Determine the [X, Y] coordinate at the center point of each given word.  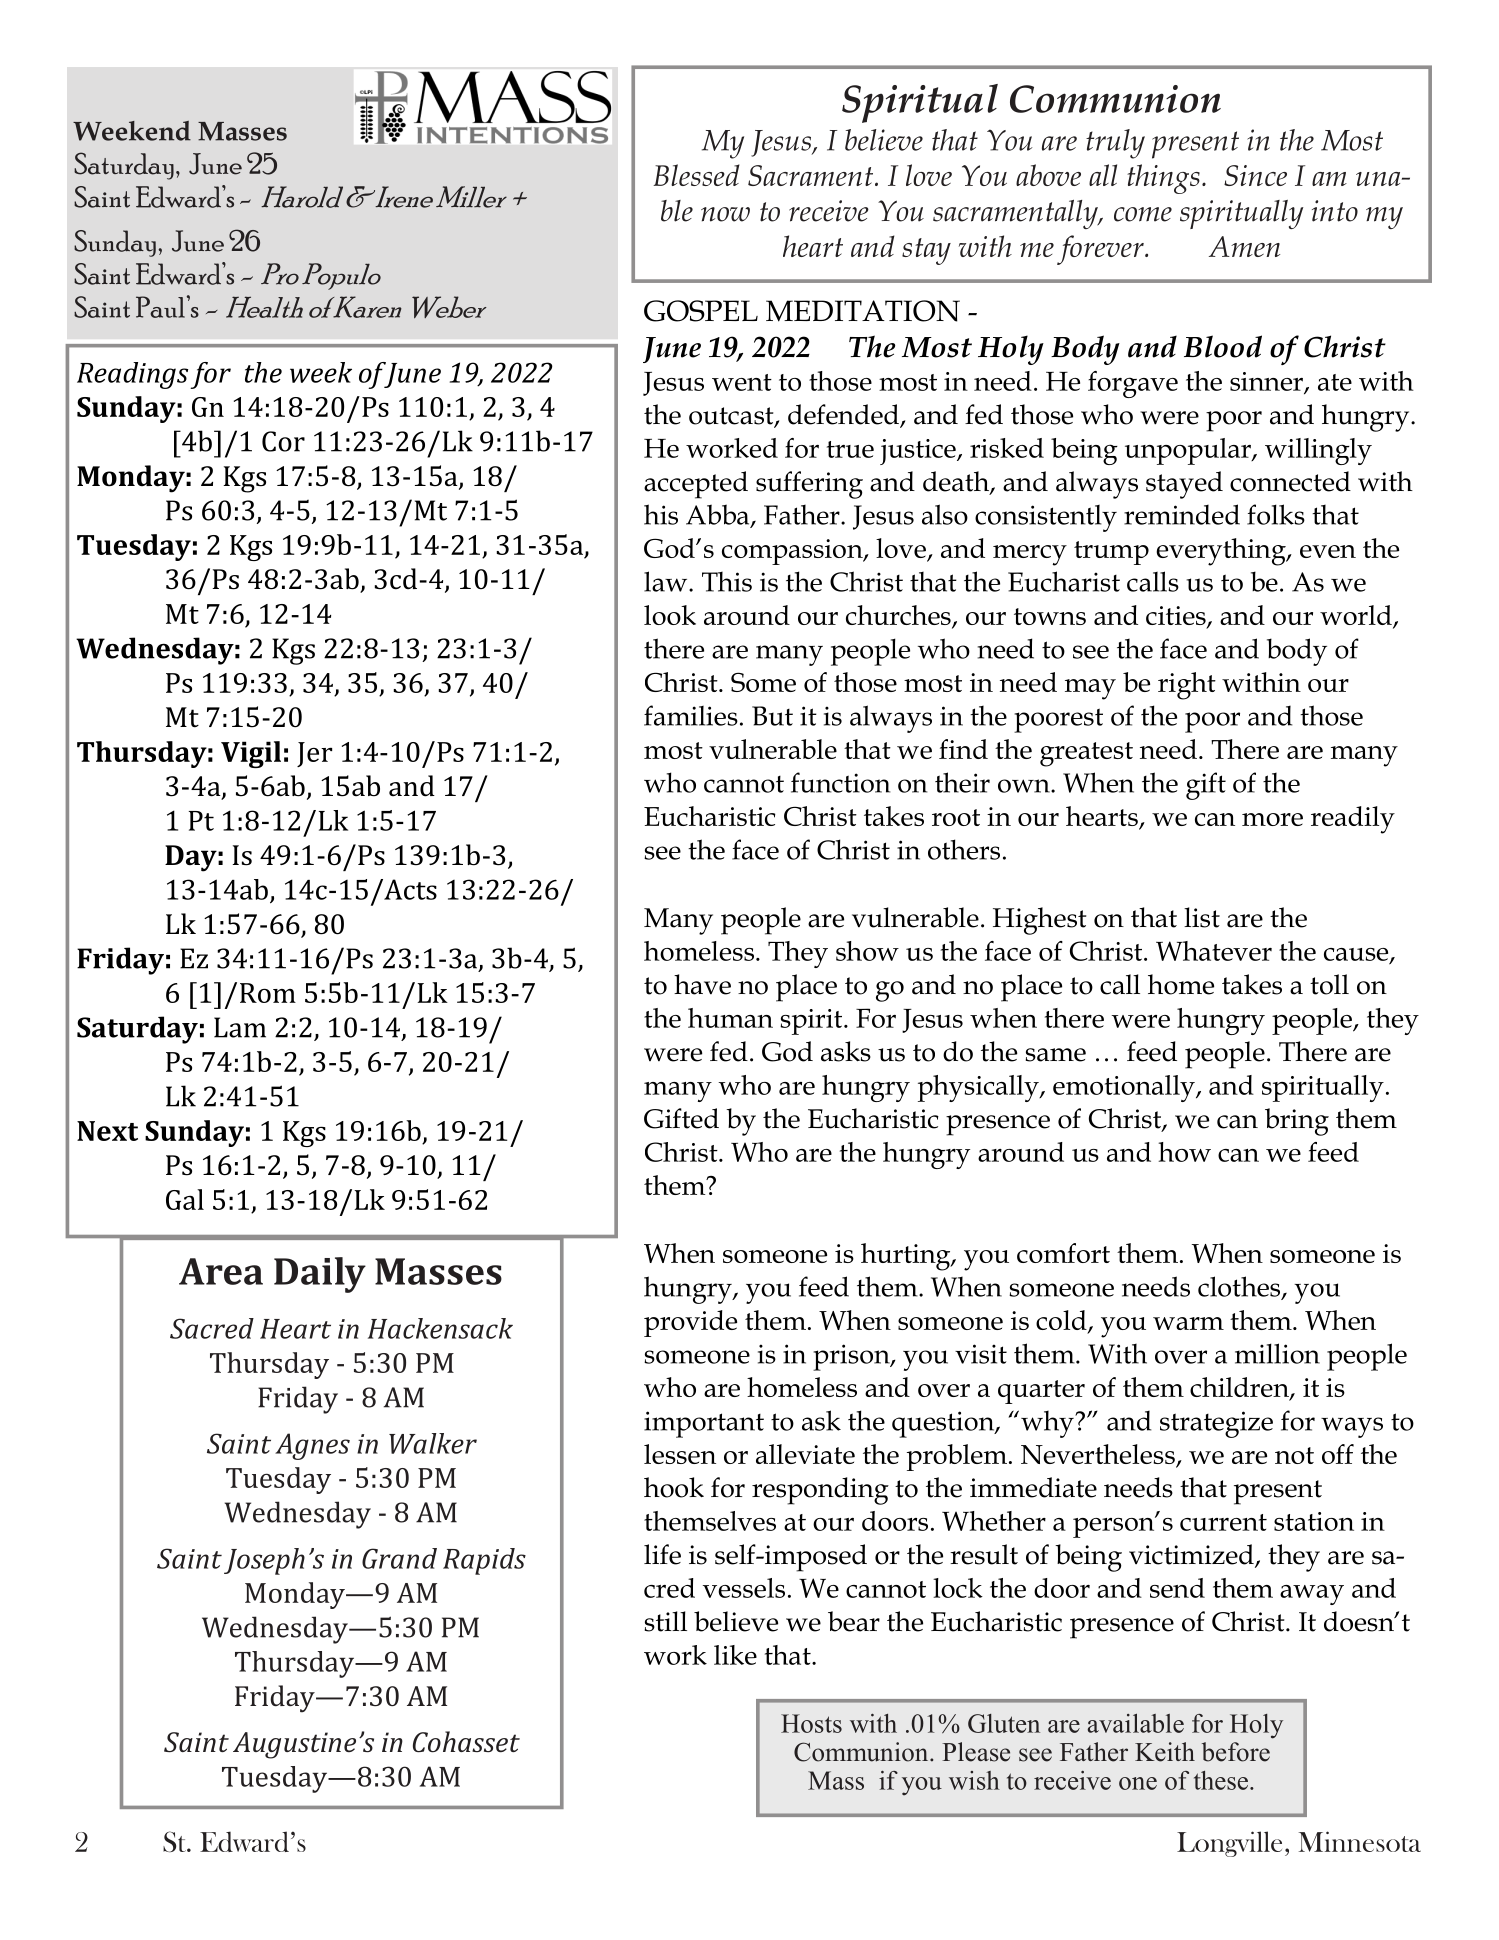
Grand [399, 1558]
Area [221, 1271]
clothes [1240, 1287]
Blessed [696, 175]
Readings [132, 375]
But [772, 716]
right [1187, 686]
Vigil [251, 754]
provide [690, 1323]
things [1163, 179]
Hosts [811, 1723]
